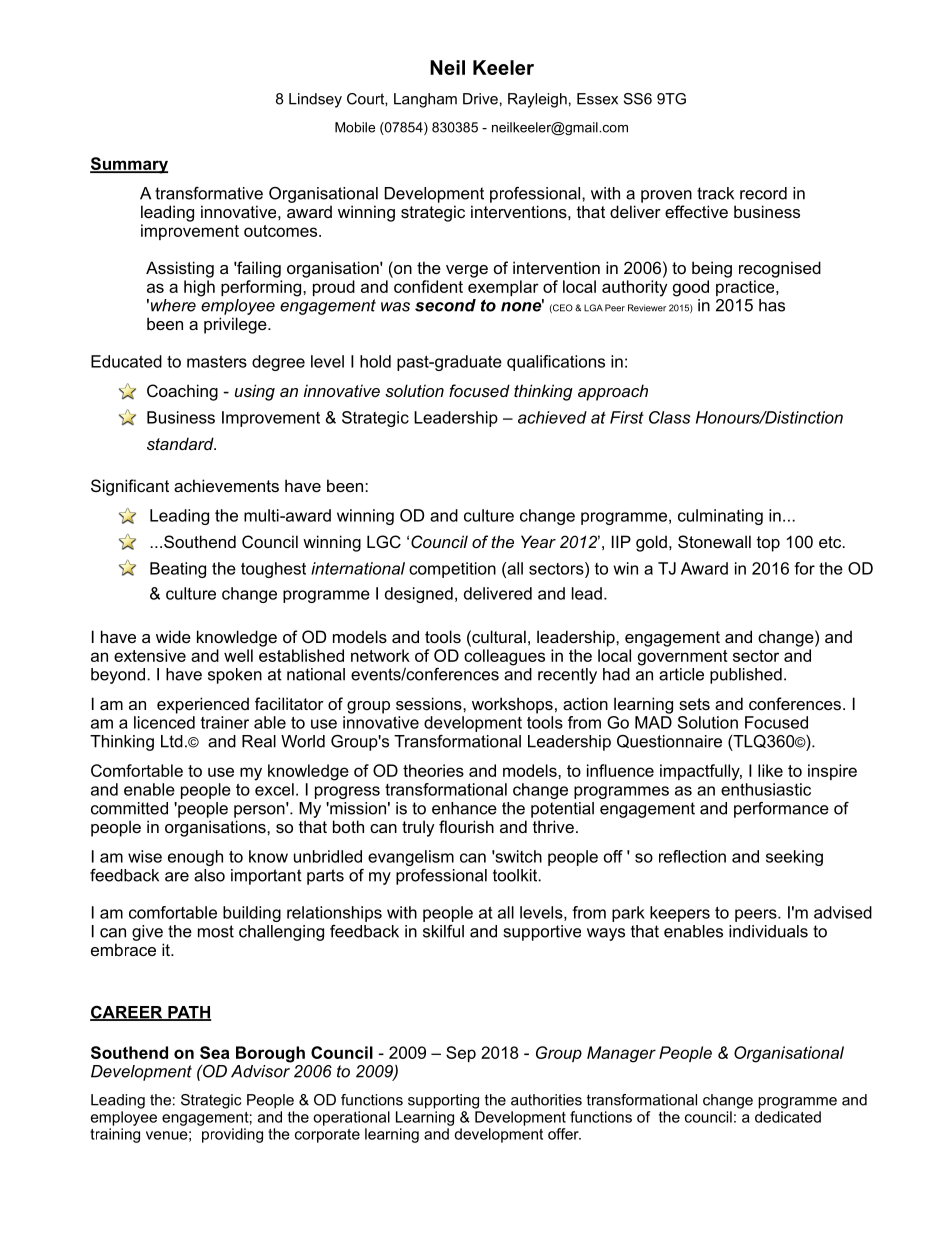 This image has width=952, height=1233. Describe the element at coordinates (129, 165) in the image. I see `Summary` at that location.
